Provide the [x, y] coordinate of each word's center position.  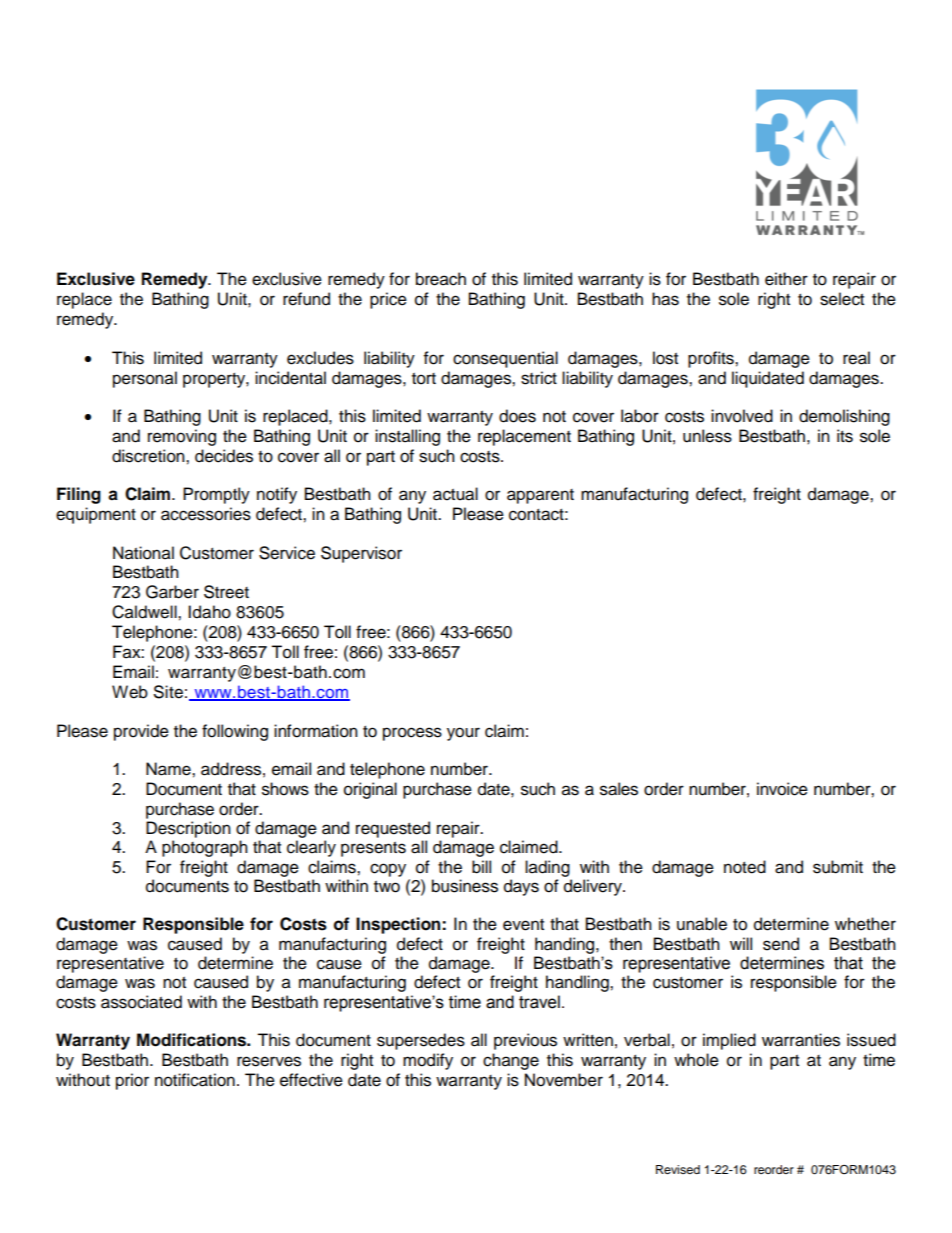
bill [481, 867]
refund [306, 299]
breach [441, 279]
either [786, 279]
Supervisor [361, 554]
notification [195, 1080]
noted [745, 867]
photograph [205, 848]
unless [707, 436]
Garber [172, 592]
